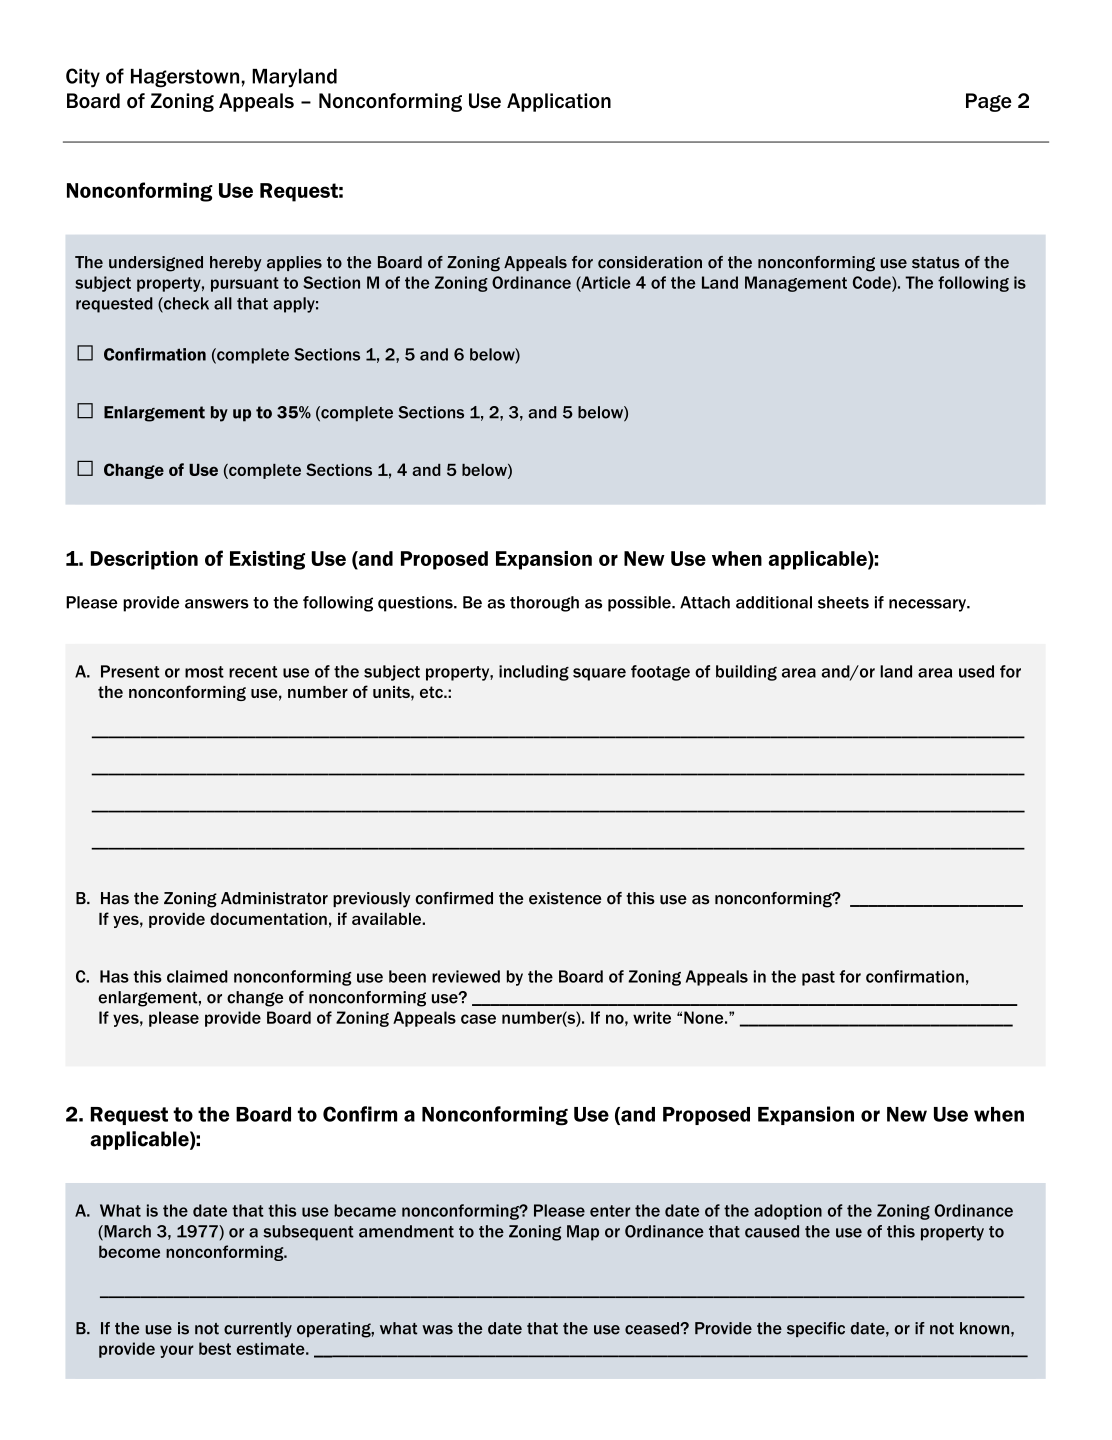 The width and height of the screenshot is (1112, 1440). What do you see at coordinates (437, 1330) in the screenshot?
I see `was` at bounding box center [437, 1330].
